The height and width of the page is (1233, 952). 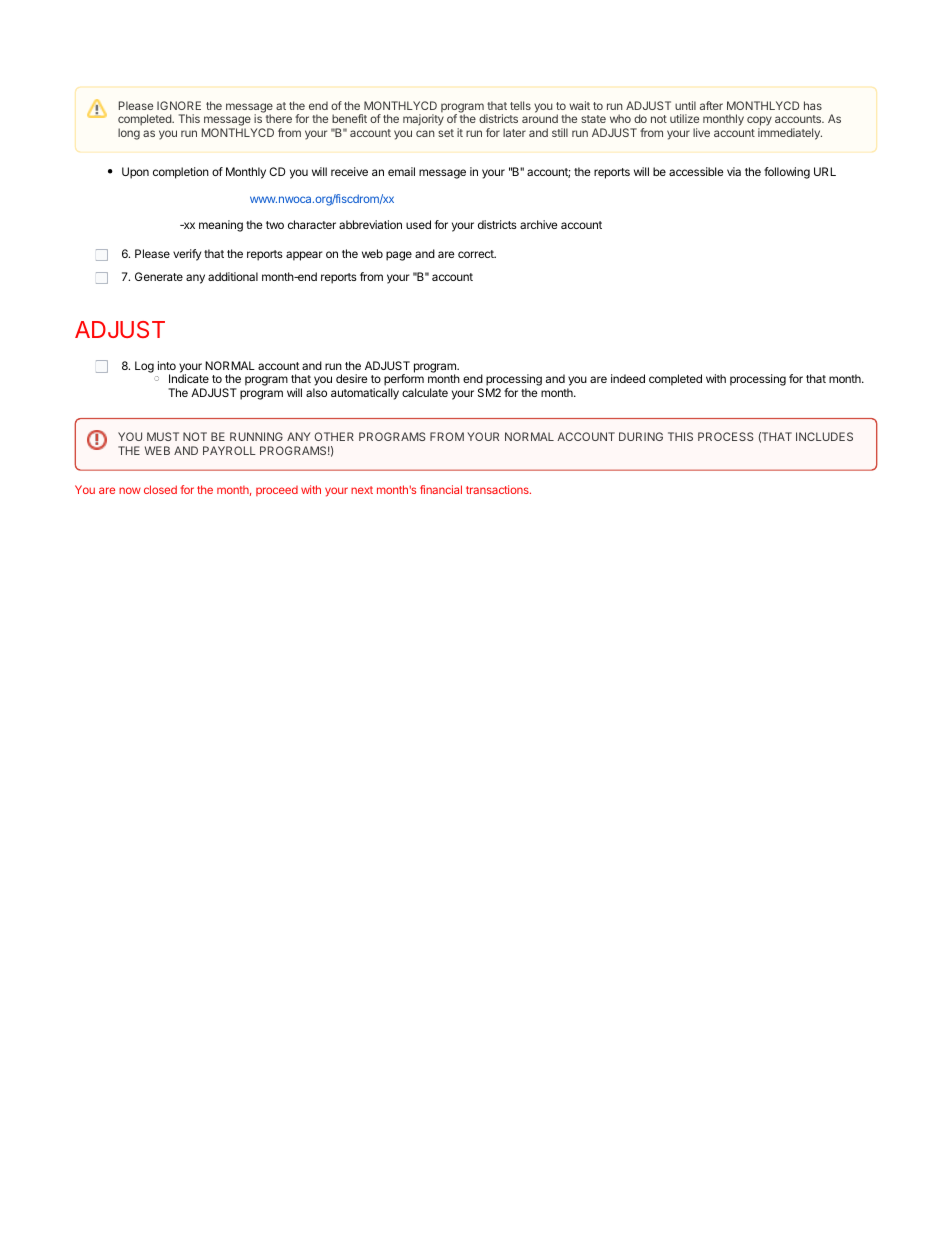 What do you see at coordinates (418, 224) in the page?
I see `used` at bounding box center [418, 224].
